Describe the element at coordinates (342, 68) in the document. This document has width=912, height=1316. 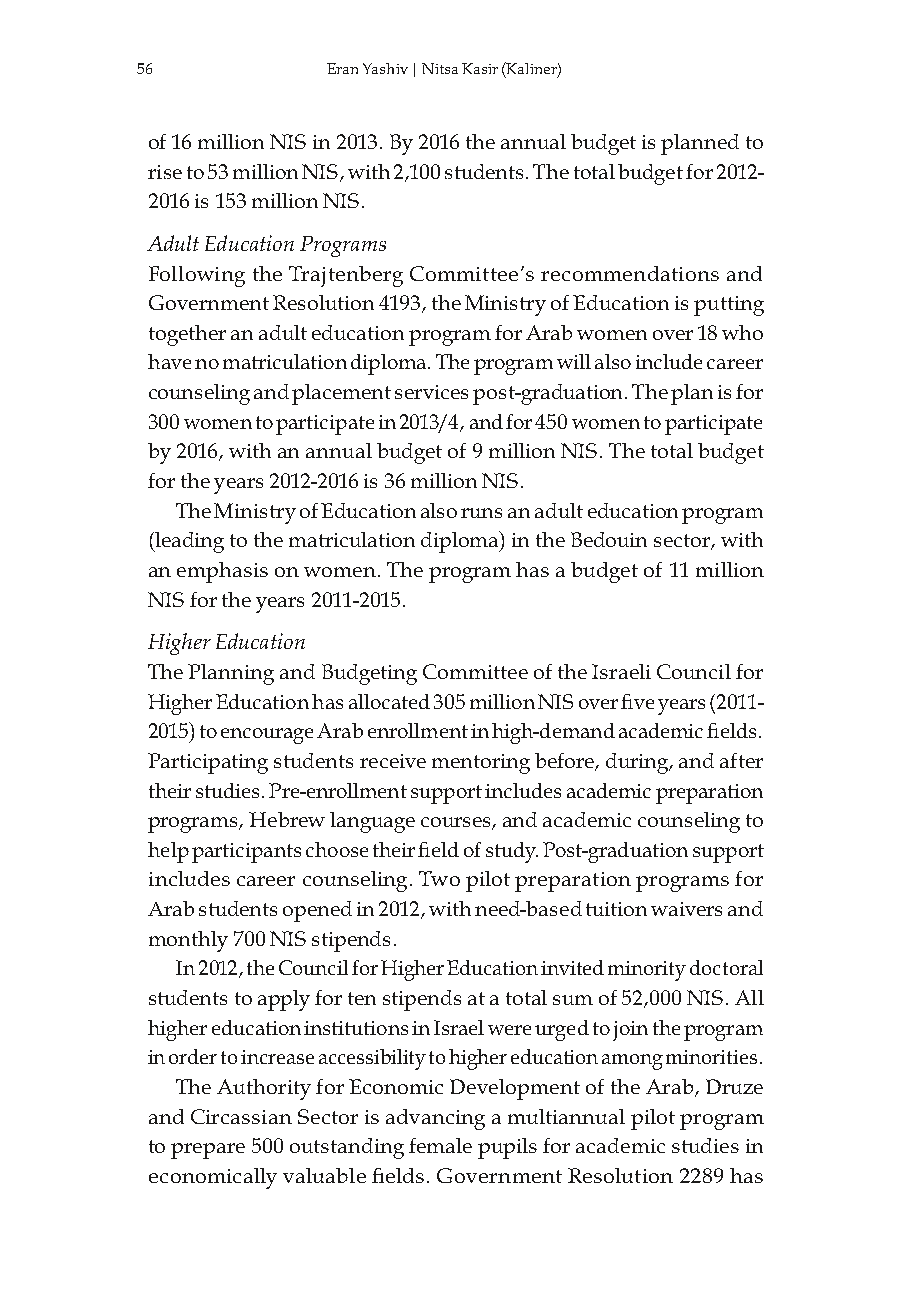
I see `Eran` at that location.
